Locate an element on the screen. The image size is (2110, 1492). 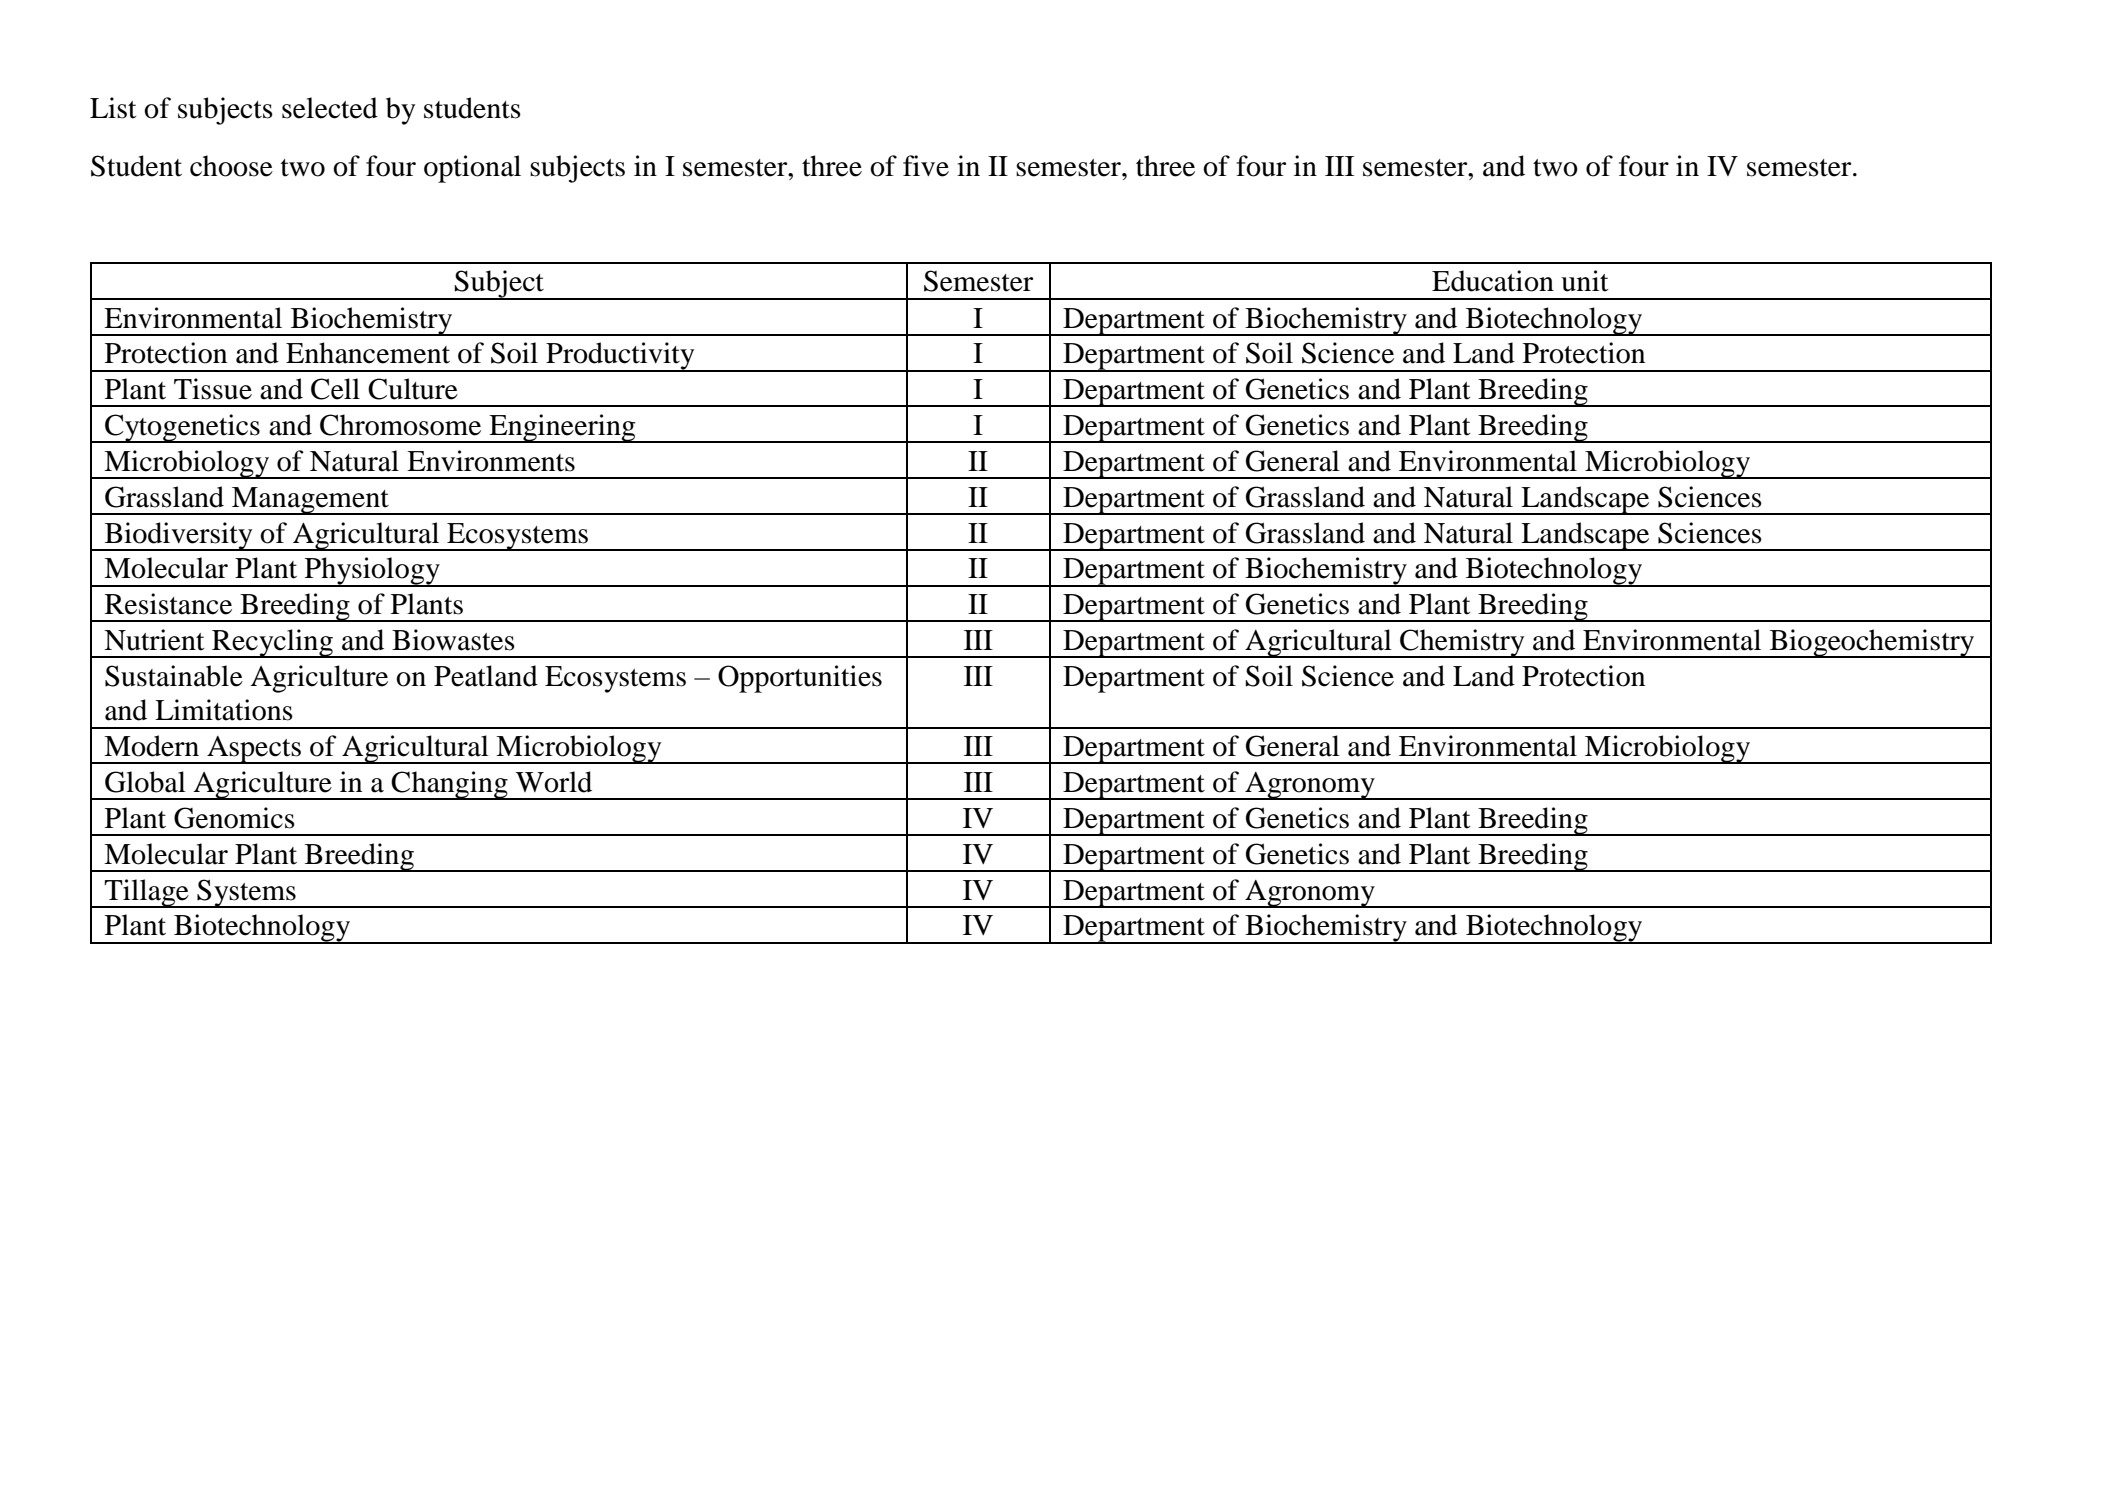
Changing is located at coordinates (450, 785).
